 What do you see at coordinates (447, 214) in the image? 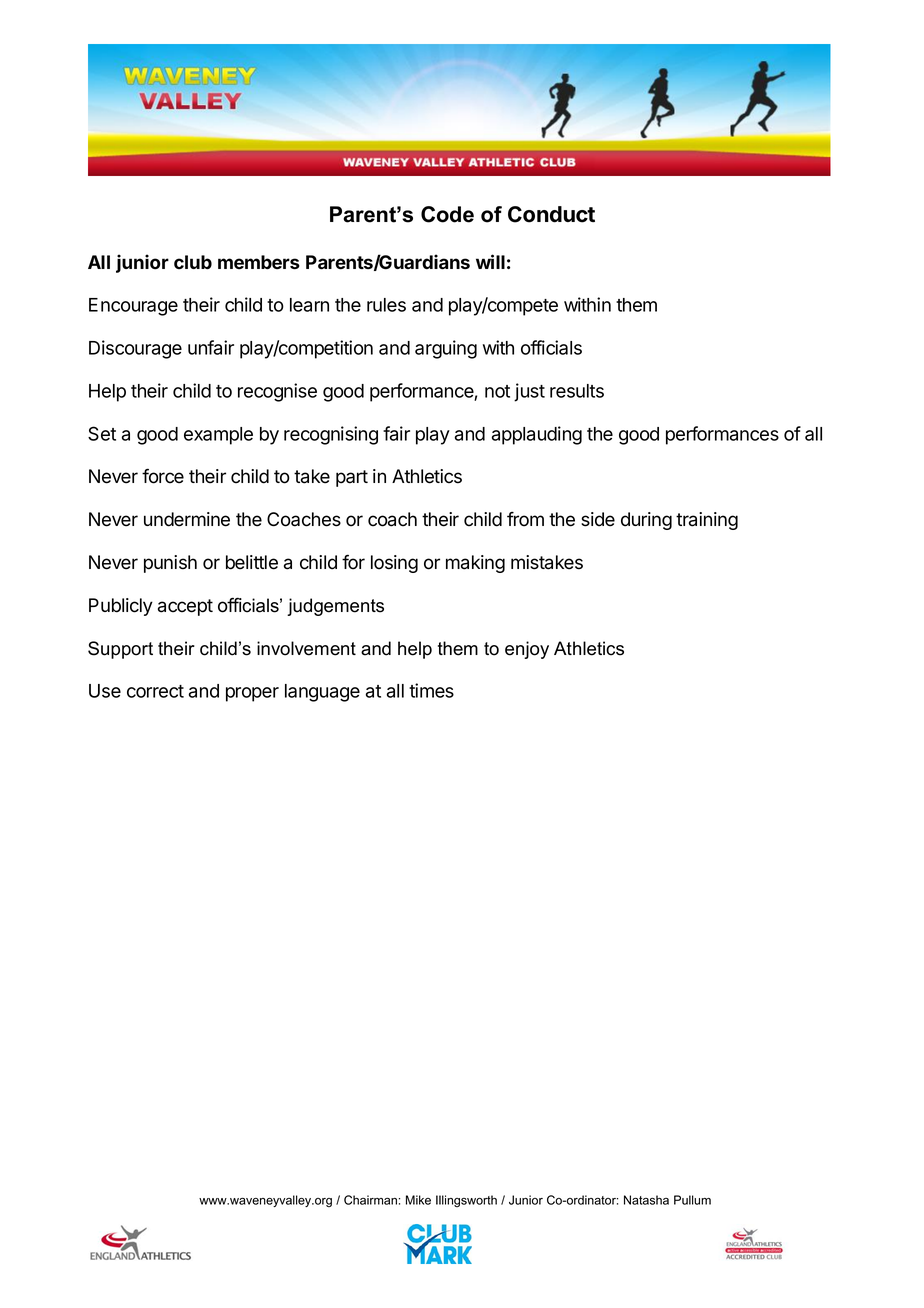
I see `Code` at bounding box center [447, 214].
